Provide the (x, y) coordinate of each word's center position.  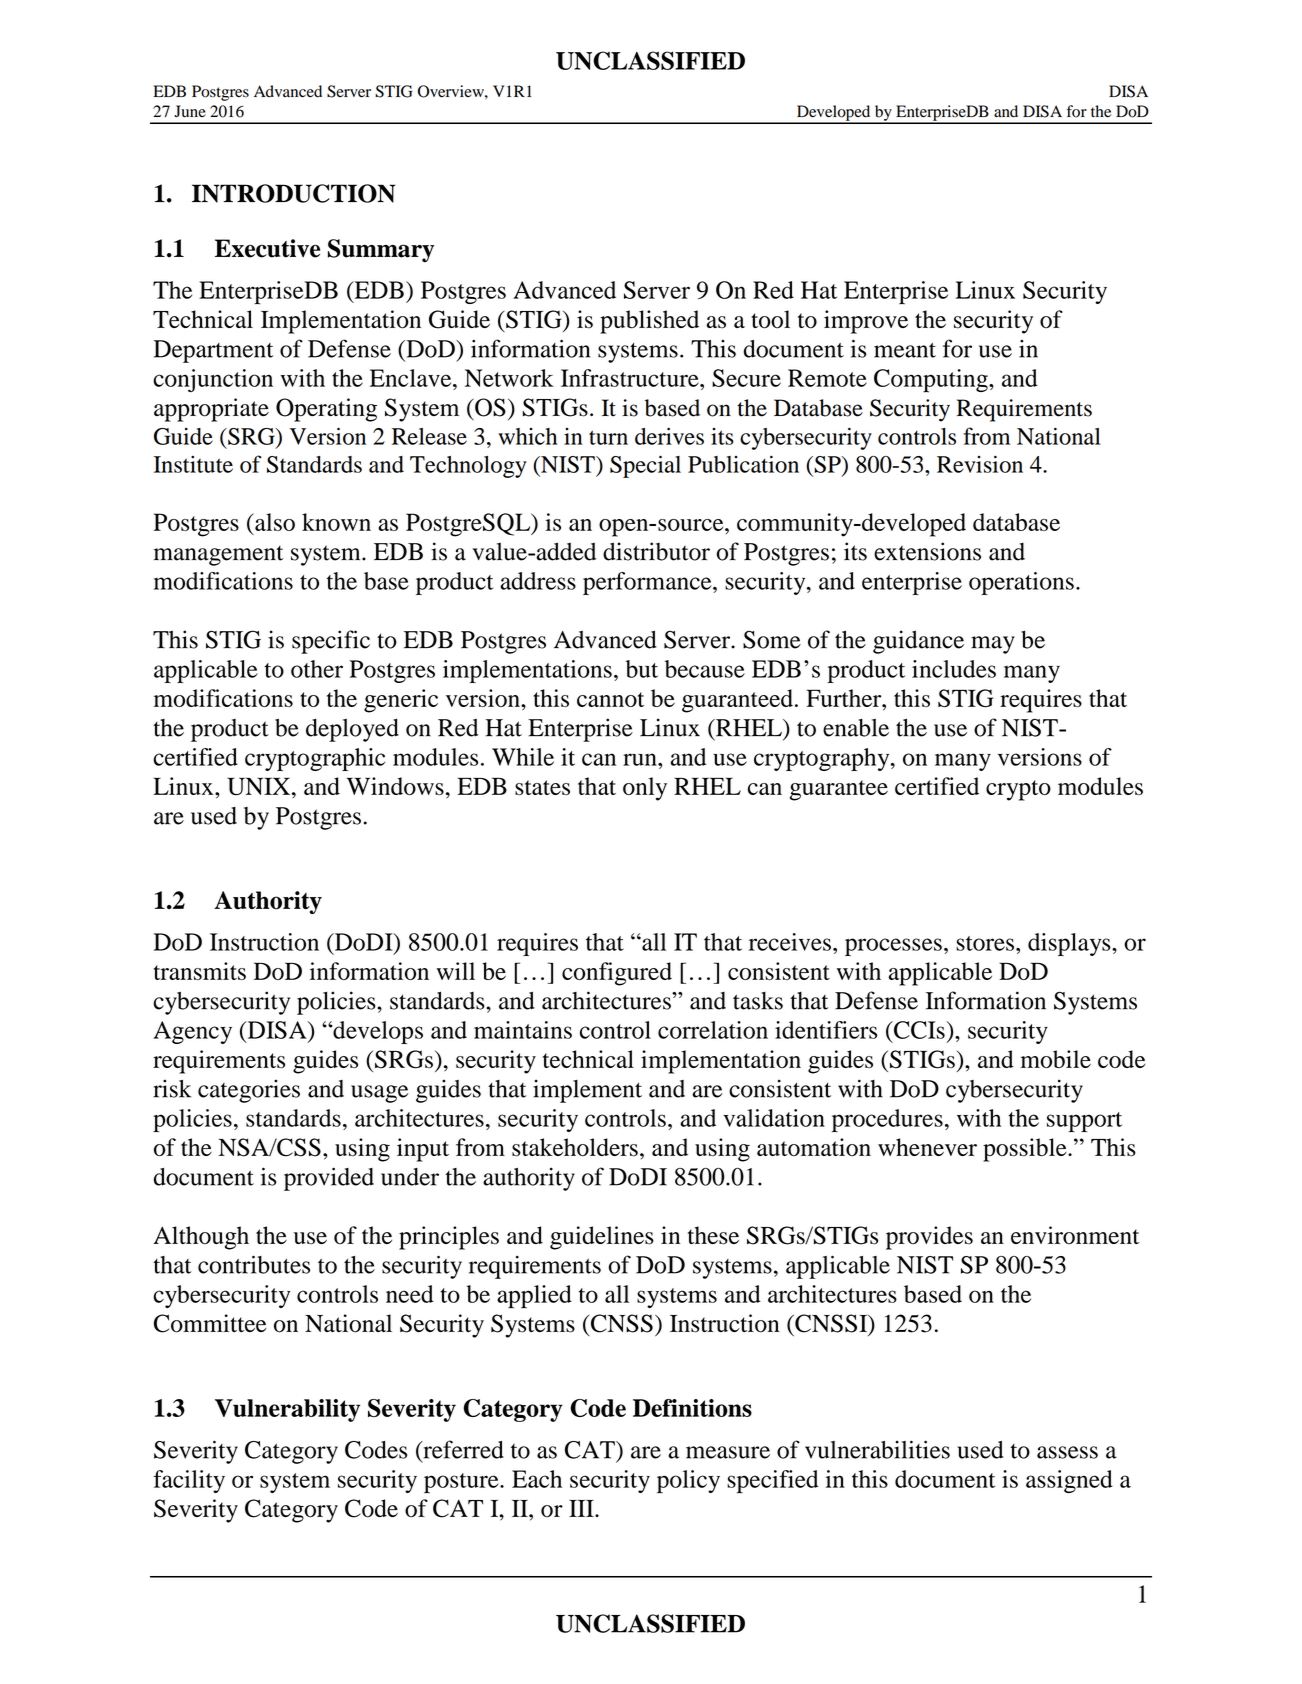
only (645, 789)
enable (856, 728)
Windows (395, 786)
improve (866, 322)
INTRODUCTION (293, 193)
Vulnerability (287, 1410)
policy (688, 1481)
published (649, 322)
